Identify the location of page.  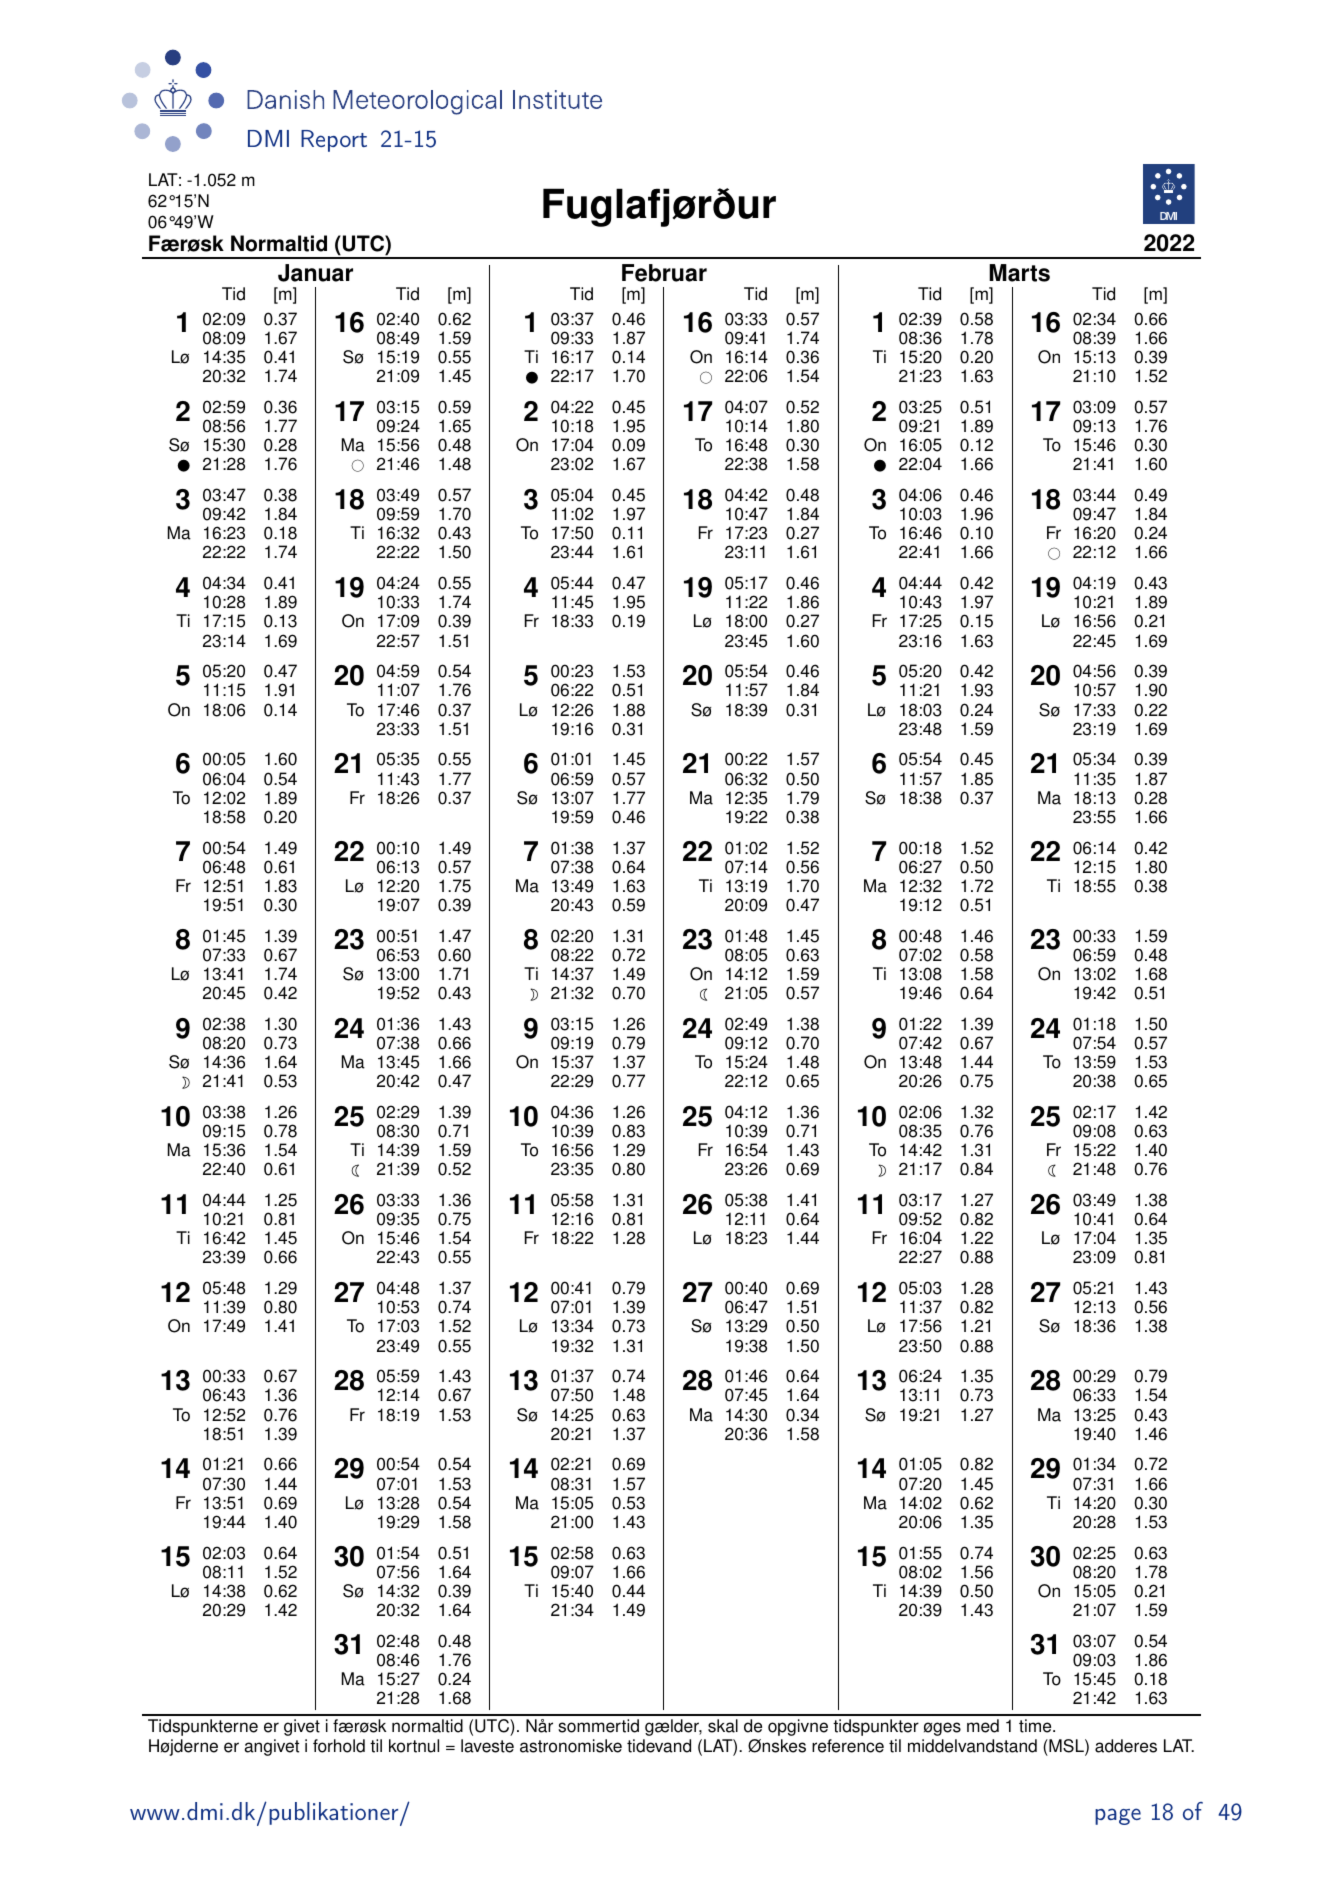
(1118, 1816).
